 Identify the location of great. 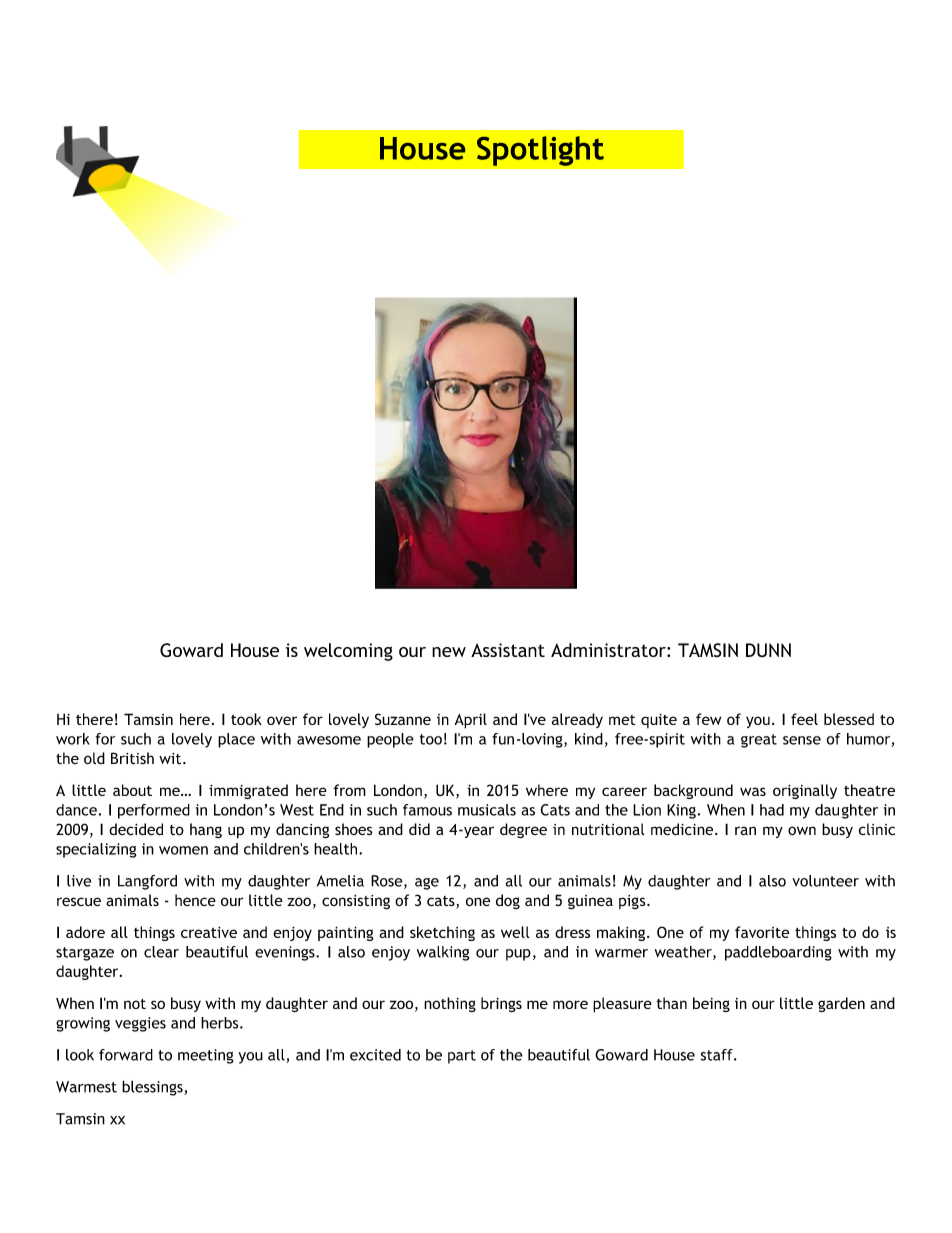
(759, 741).
